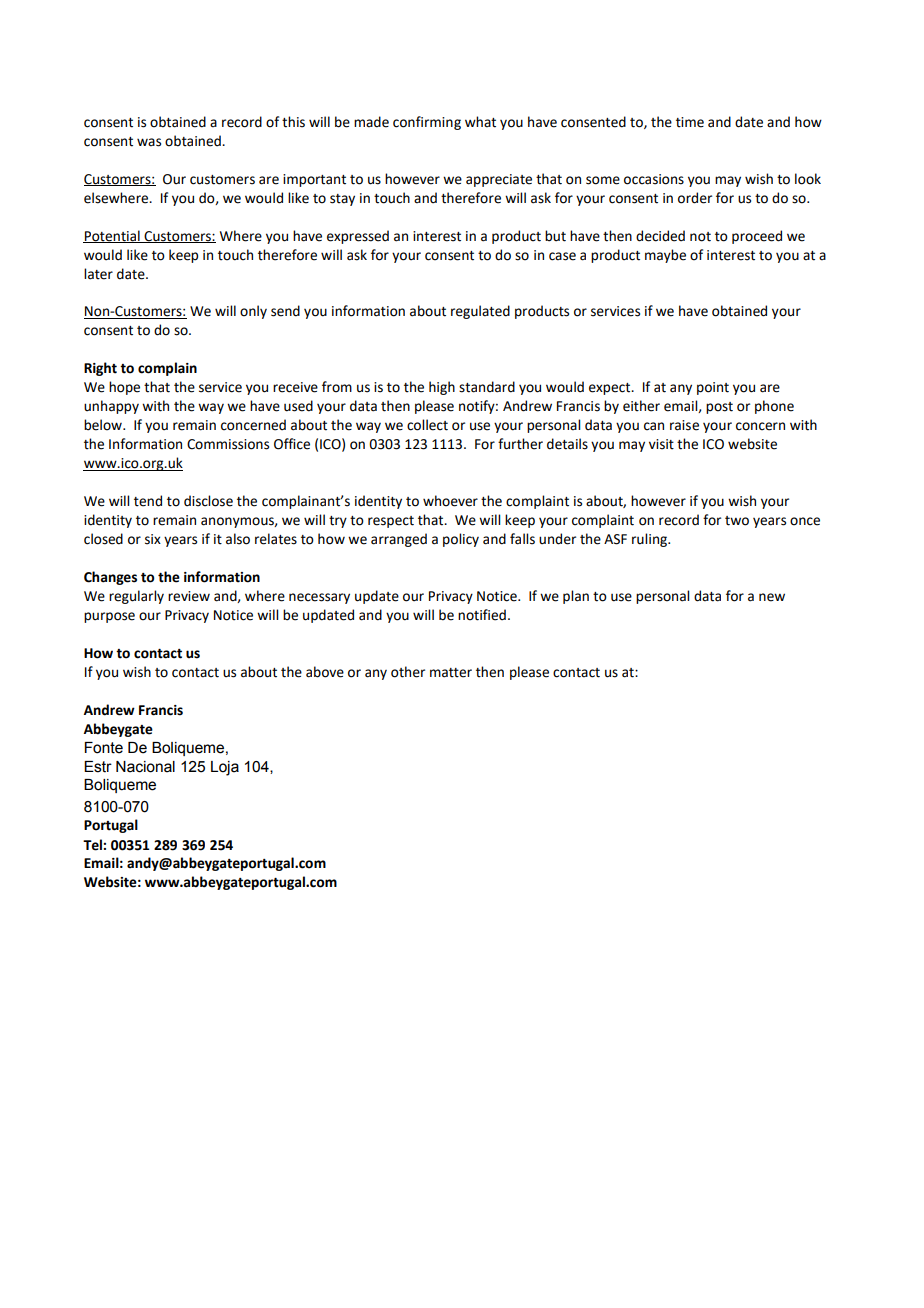  I want to click on time, so click(690, 122).
